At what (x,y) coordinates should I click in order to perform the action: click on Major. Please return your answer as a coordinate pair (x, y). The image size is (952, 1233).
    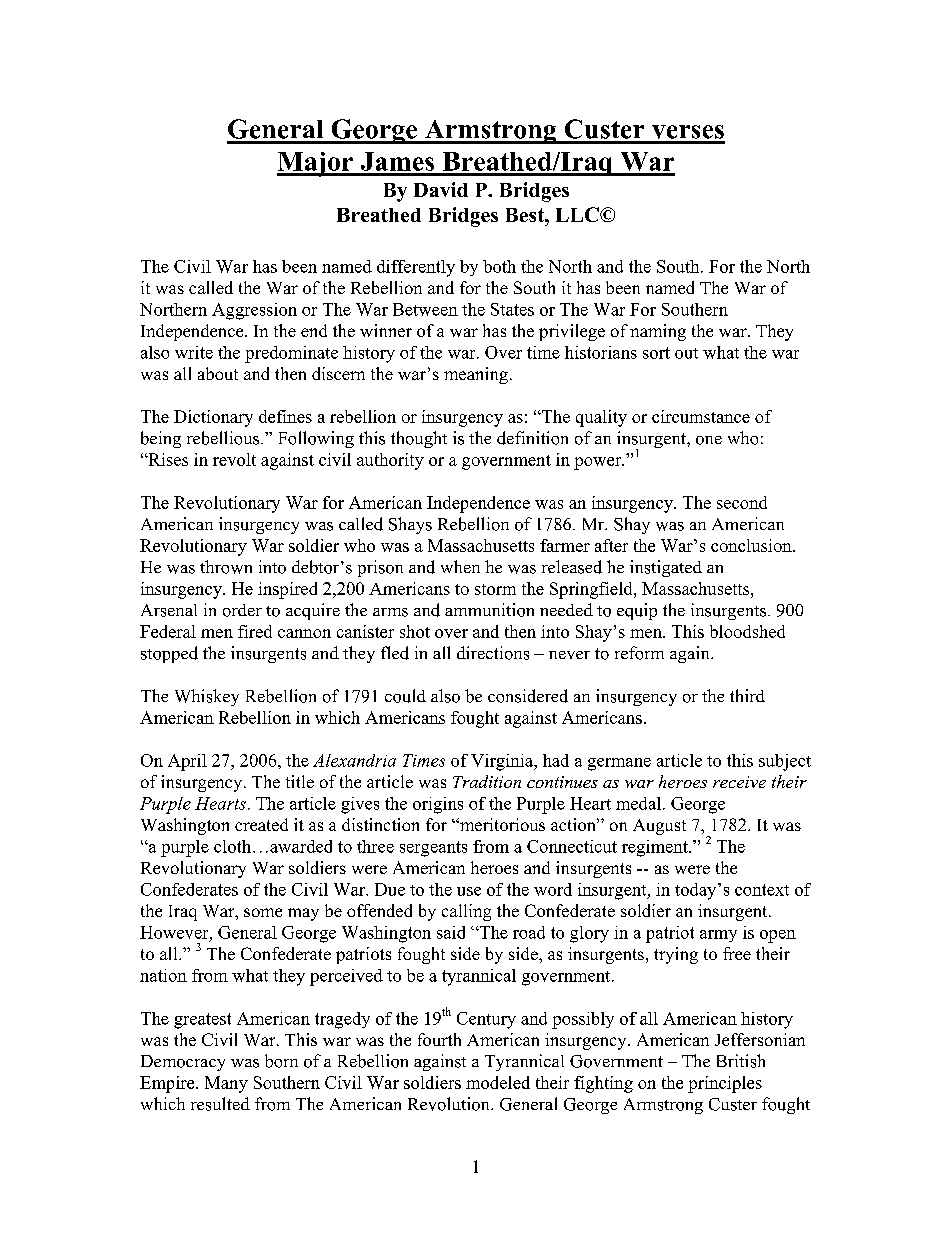
    Looking at the image, I should click on (316, 164).
